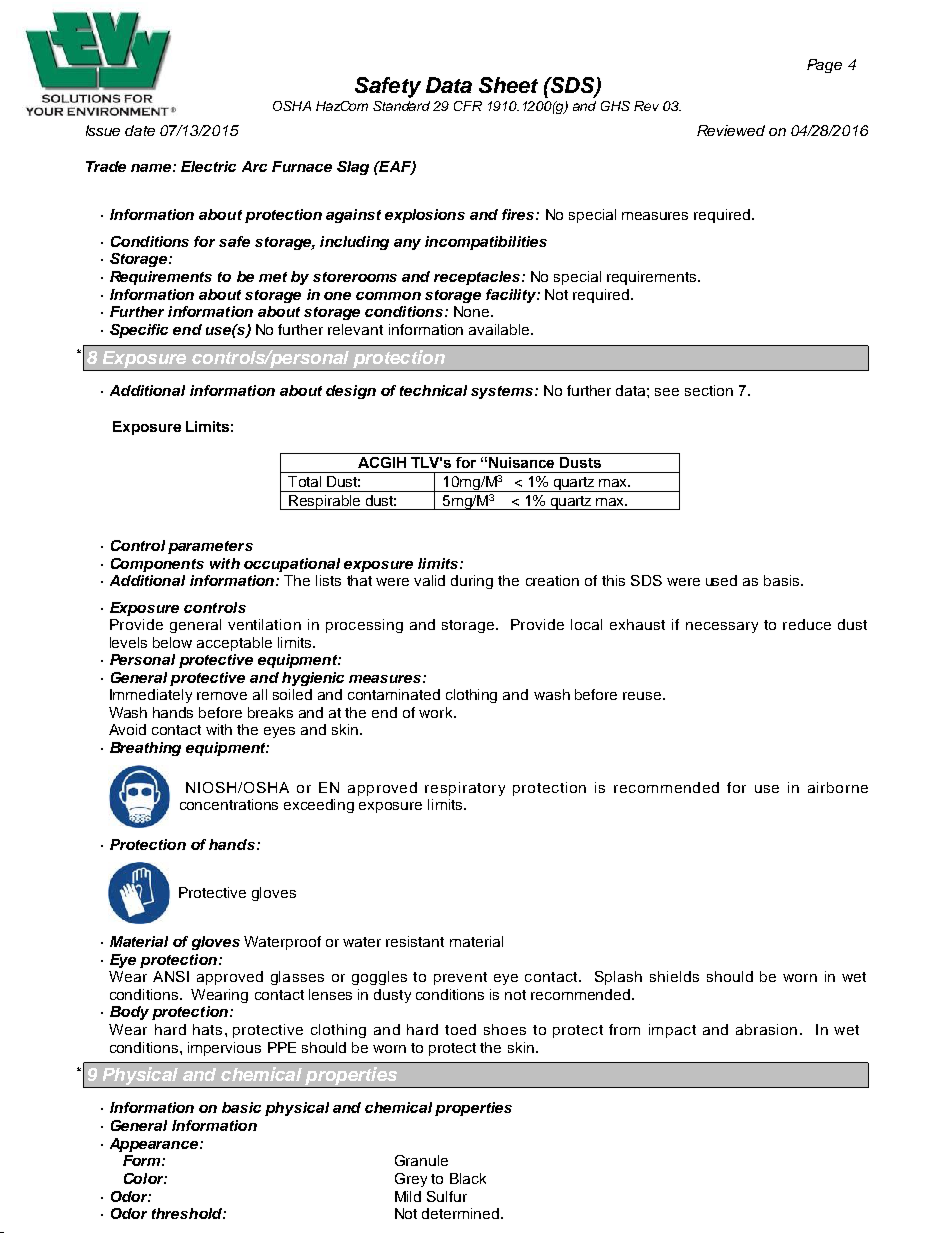 This screenshot has width=952, height=1233. I want to click on Appearance, so click(155, 1145).
